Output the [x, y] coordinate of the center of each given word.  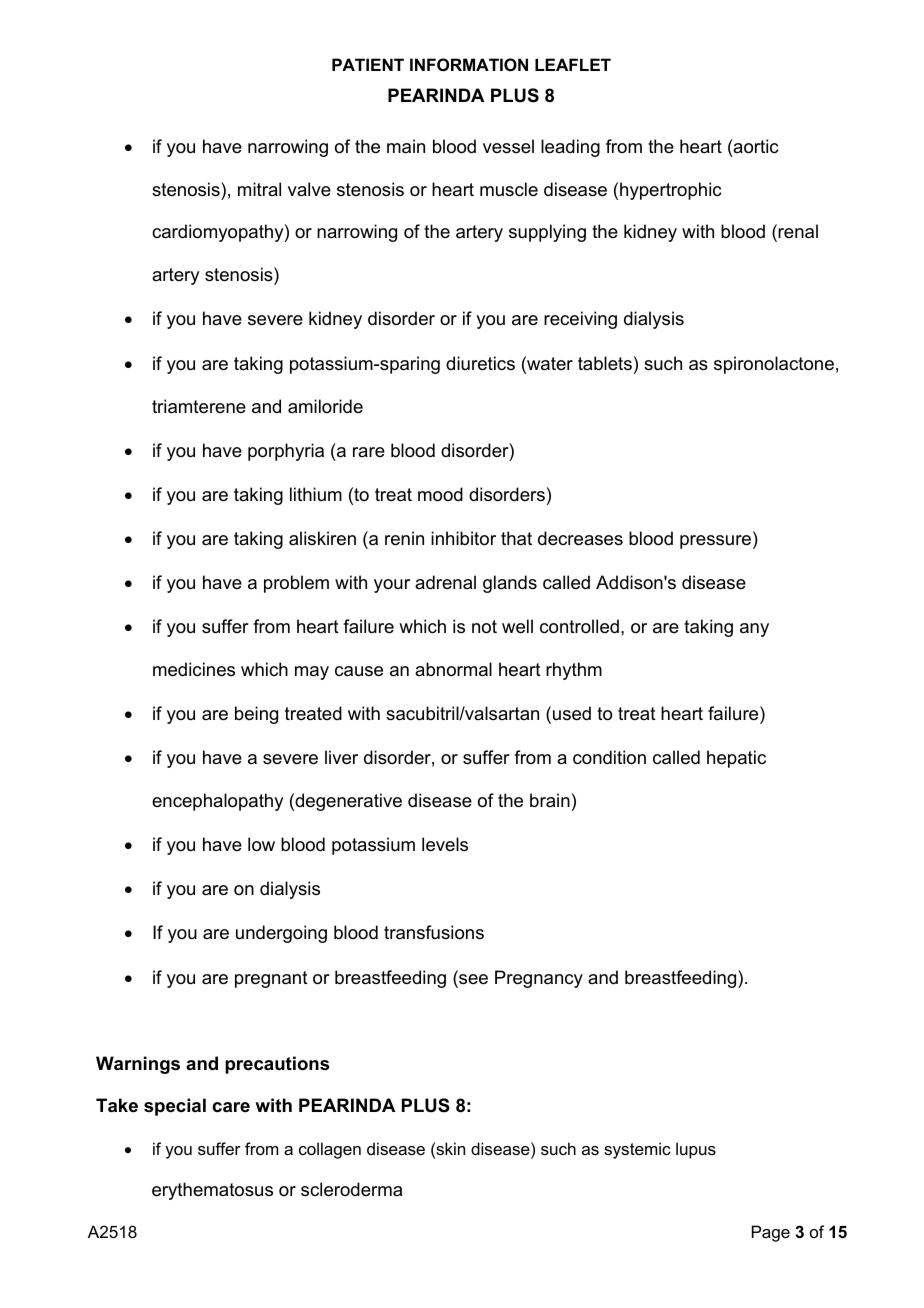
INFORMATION [469, 64]
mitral [259, 189]
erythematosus [212, 1191]
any [754, 630]
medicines [194, 669]
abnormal [453, 669]
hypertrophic [670, 191]
